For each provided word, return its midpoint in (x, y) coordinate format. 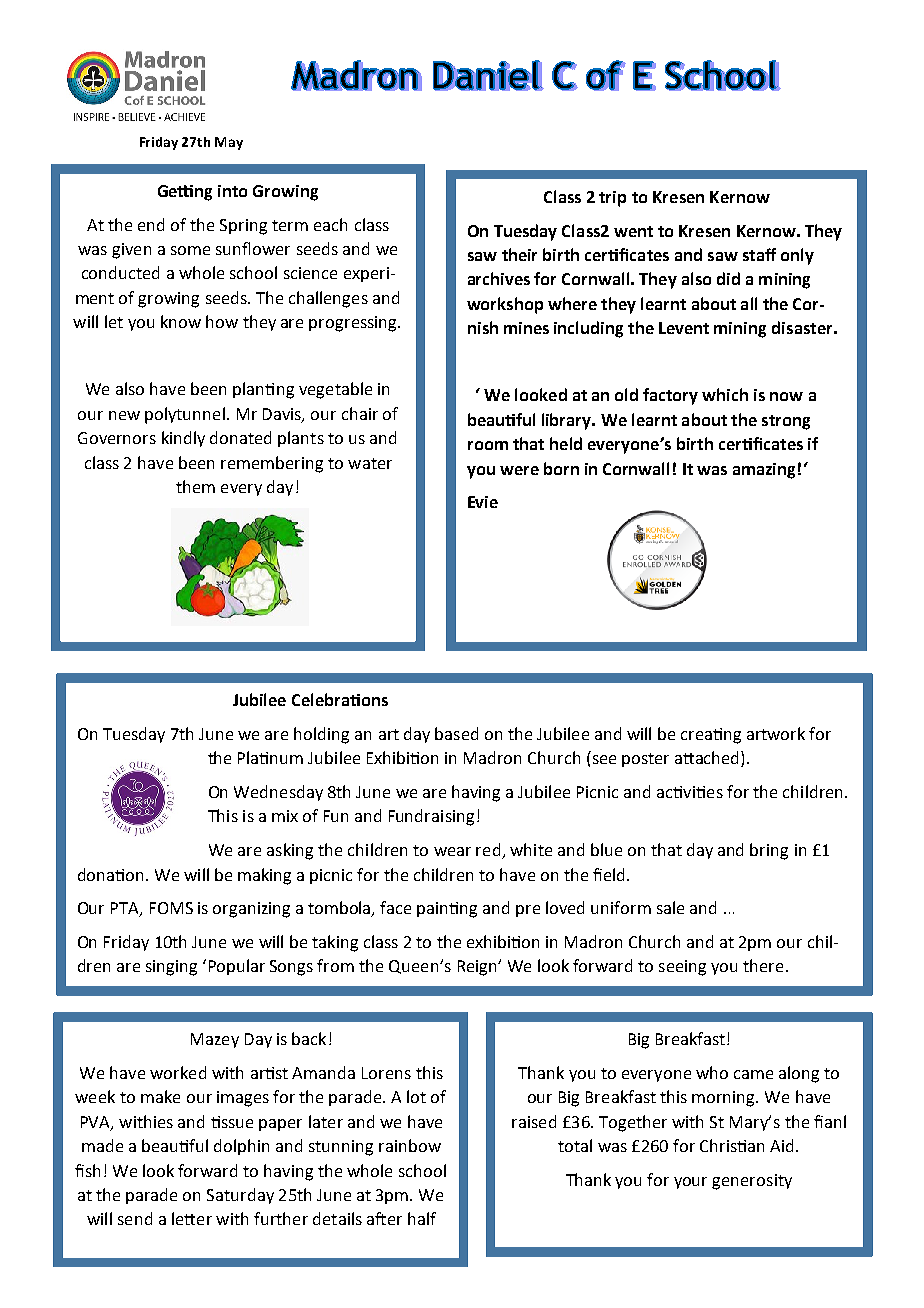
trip (612, 199)
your (690, 1183)
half (422, 1218)
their (519, 254)
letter (192, 1218)
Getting (185, 193)
